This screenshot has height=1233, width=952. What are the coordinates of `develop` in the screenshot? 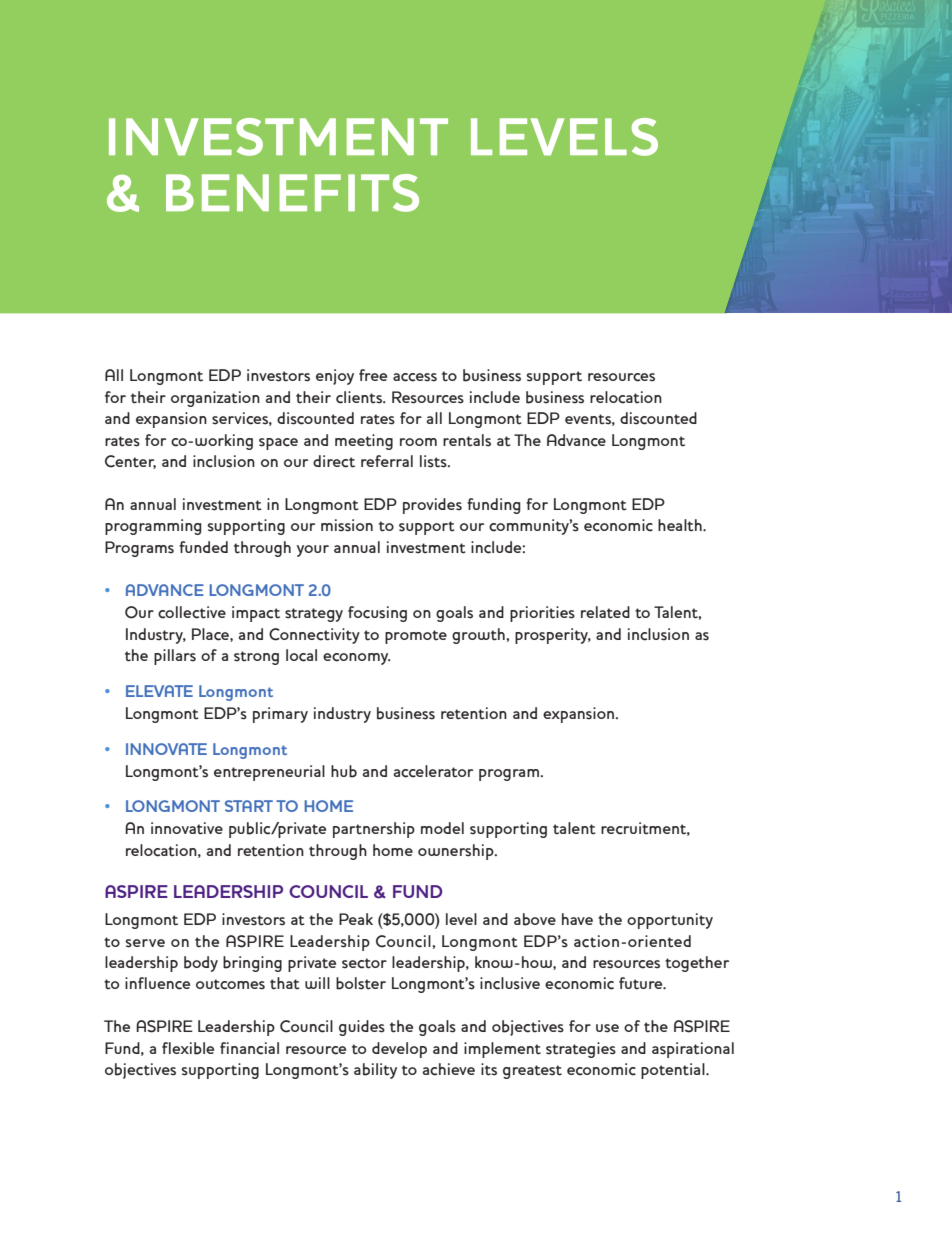 It's located at (399, 1050).
